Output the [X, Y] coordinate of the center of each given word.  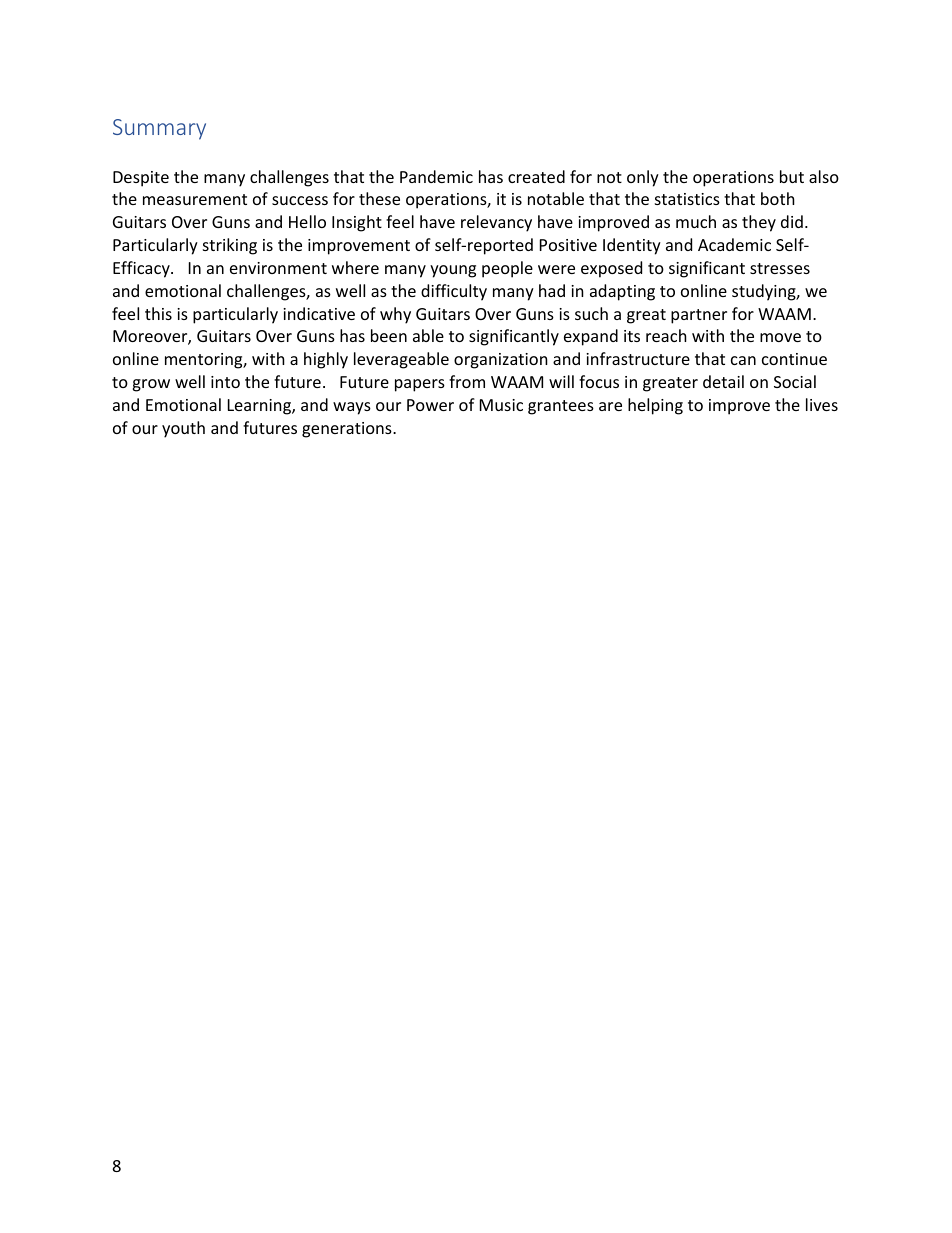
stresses [780, 268]
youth [183, 429]
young [453, 271]
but [792, 176]
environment [278, 268]
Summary [159, 129]
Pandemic [436, 176]
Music [501, 405]
